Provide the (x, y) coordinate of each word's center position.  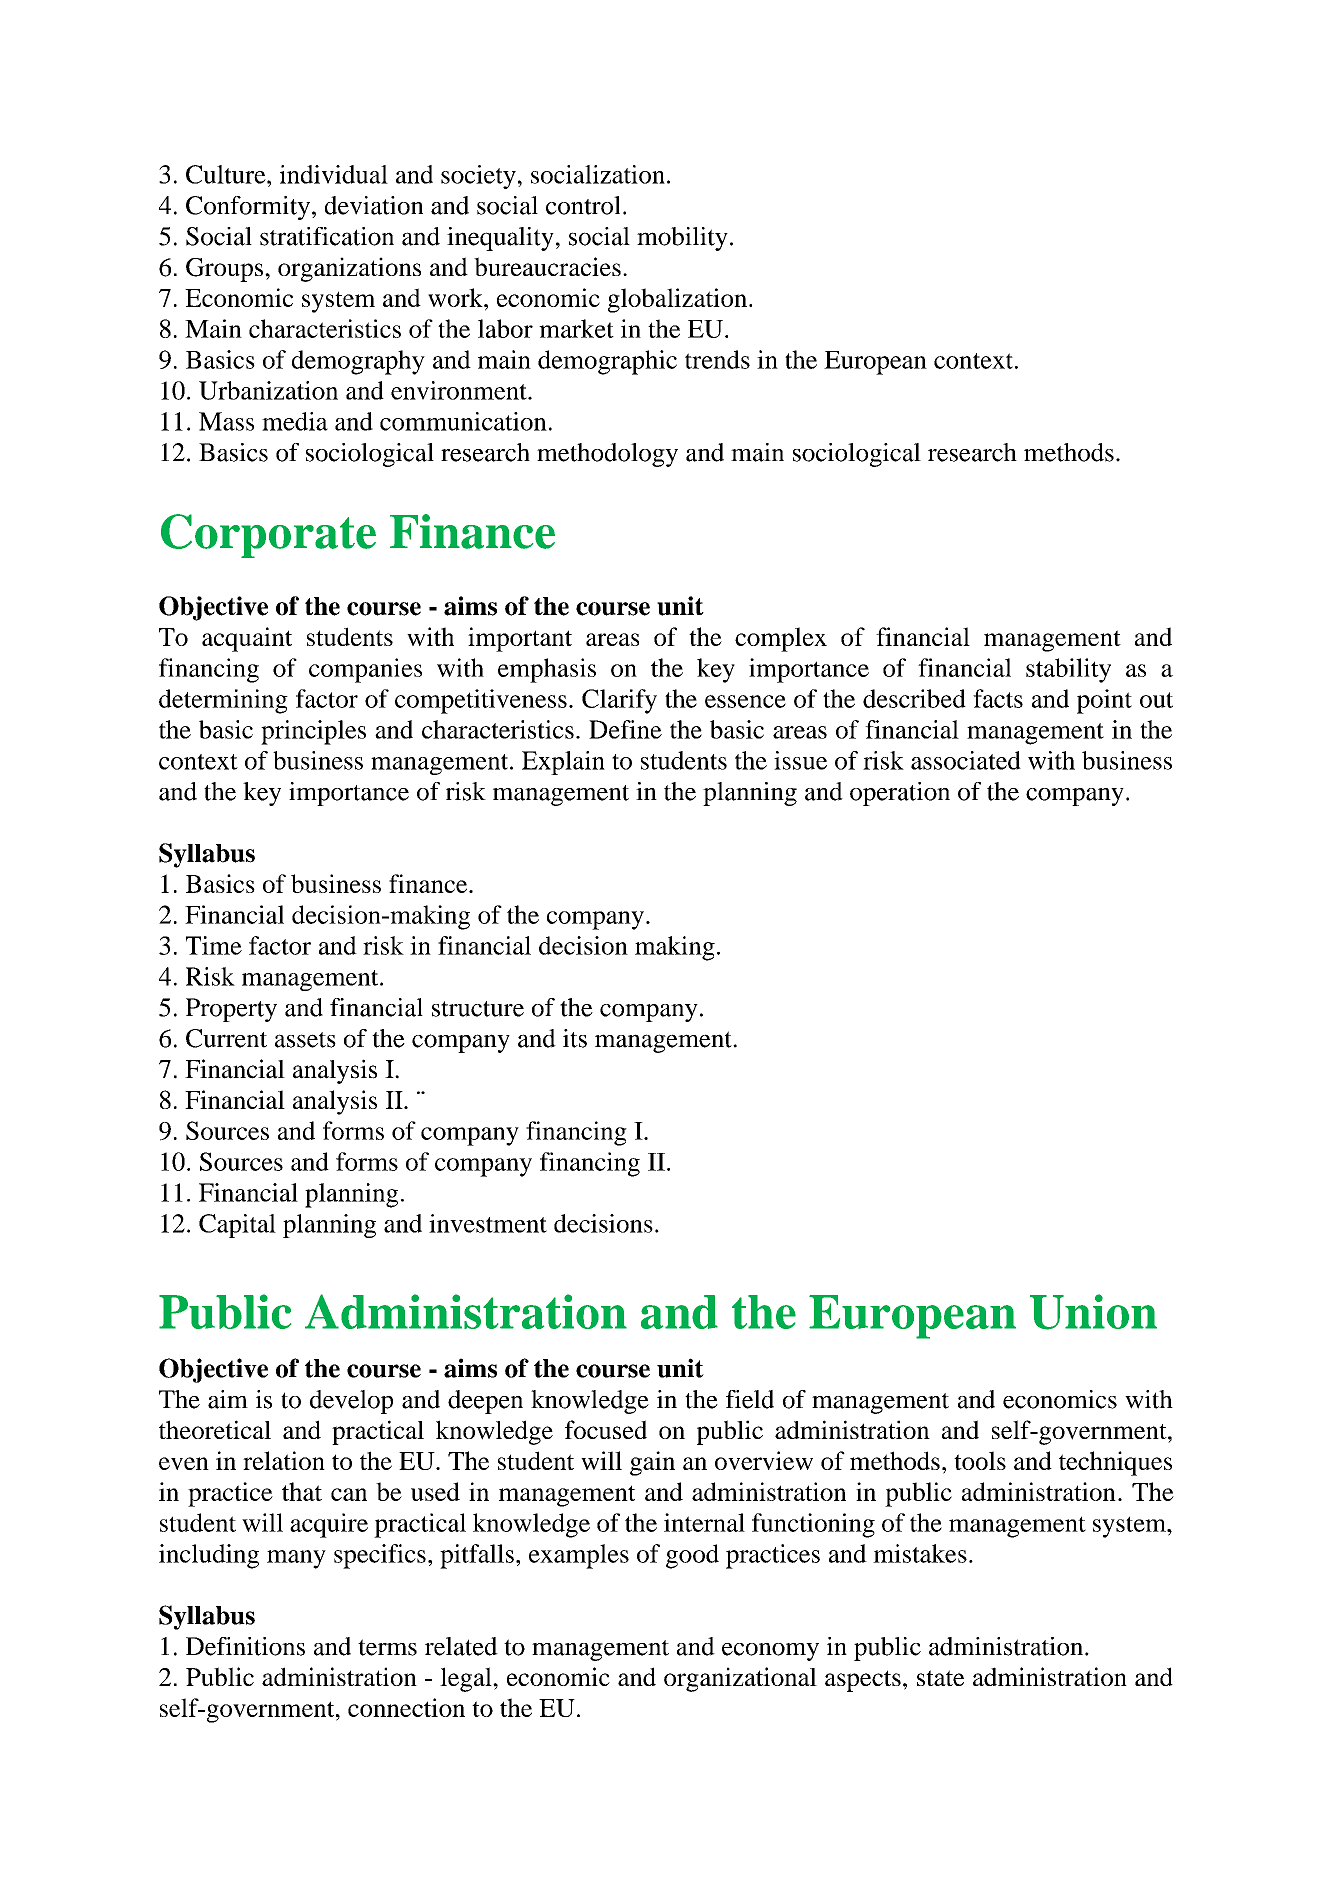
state (940, 1678)
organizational (740, 1679)
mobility (682, 239)
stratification (327, 236)
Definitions (245, 1646)
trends (717, 359)
